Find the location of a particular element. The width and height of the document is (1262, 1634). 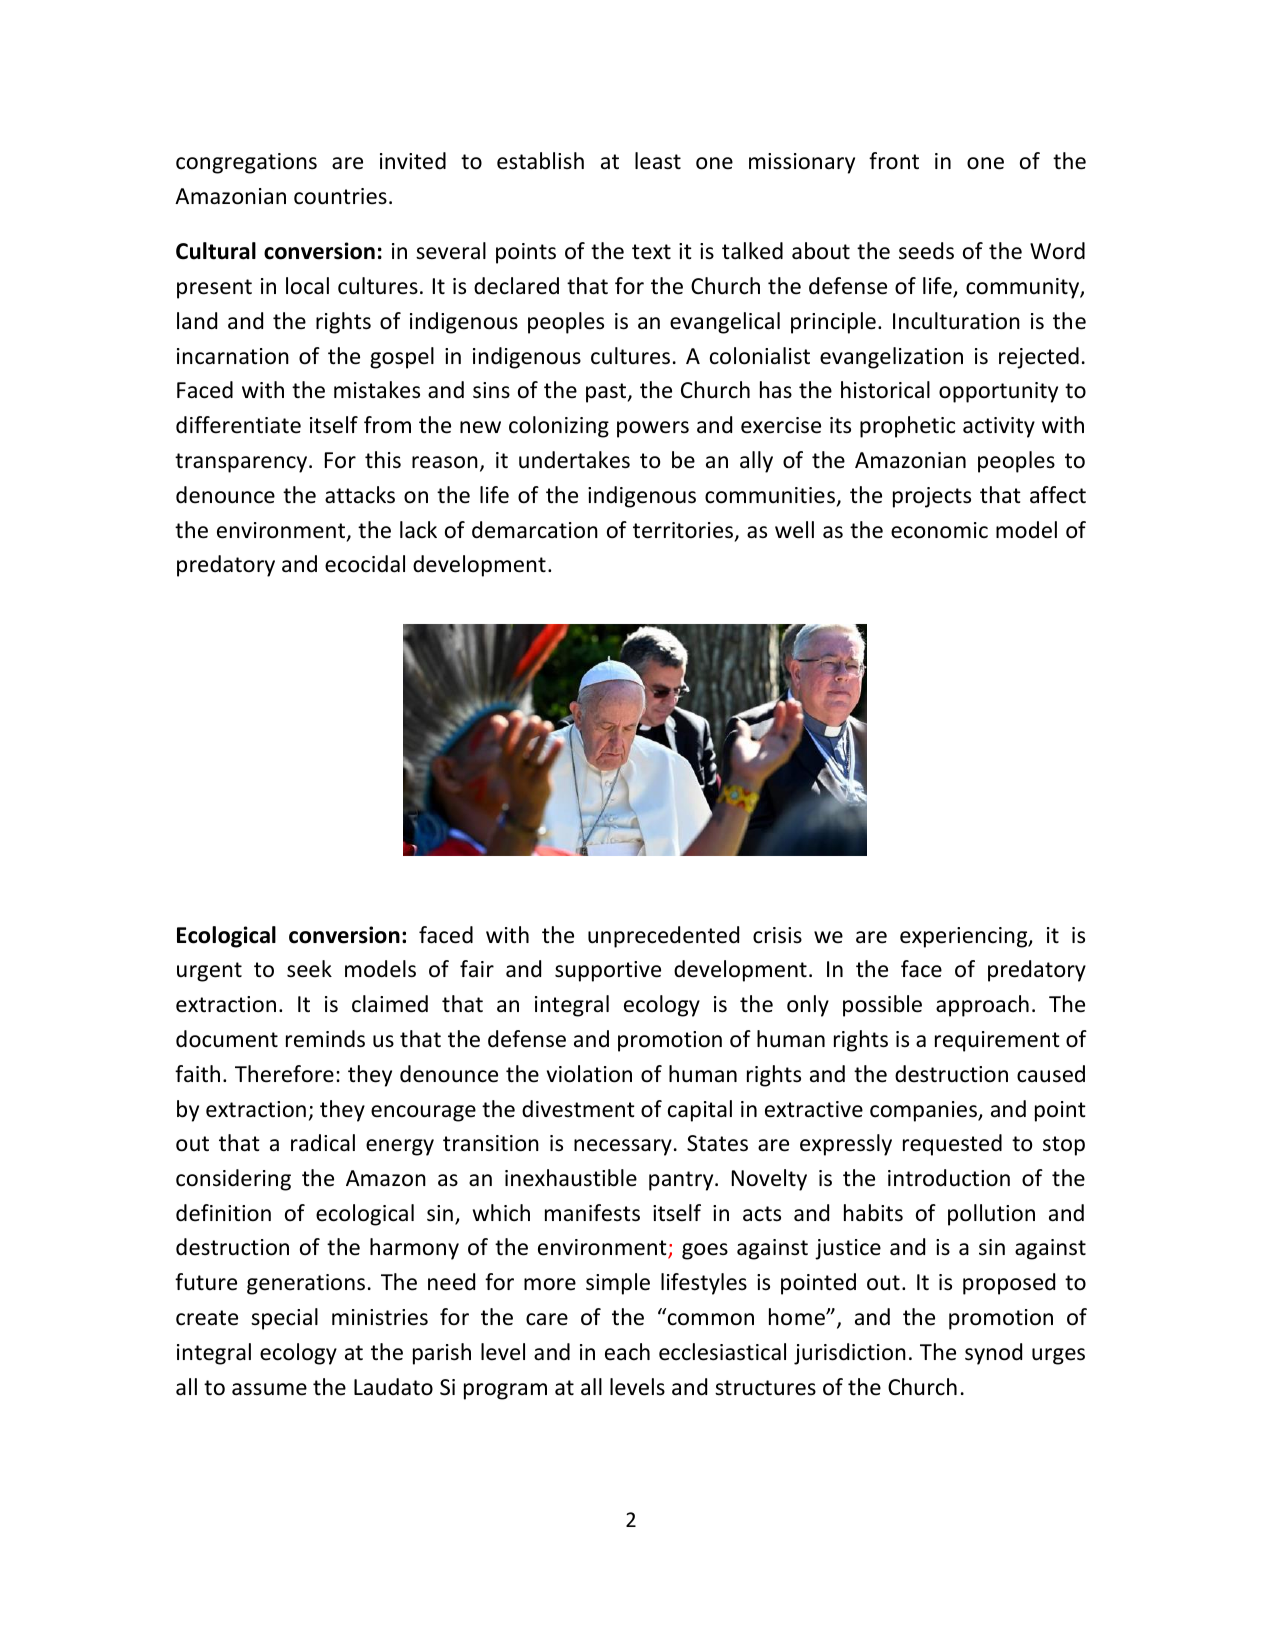

requested is located at coordinates (952, 1145).
